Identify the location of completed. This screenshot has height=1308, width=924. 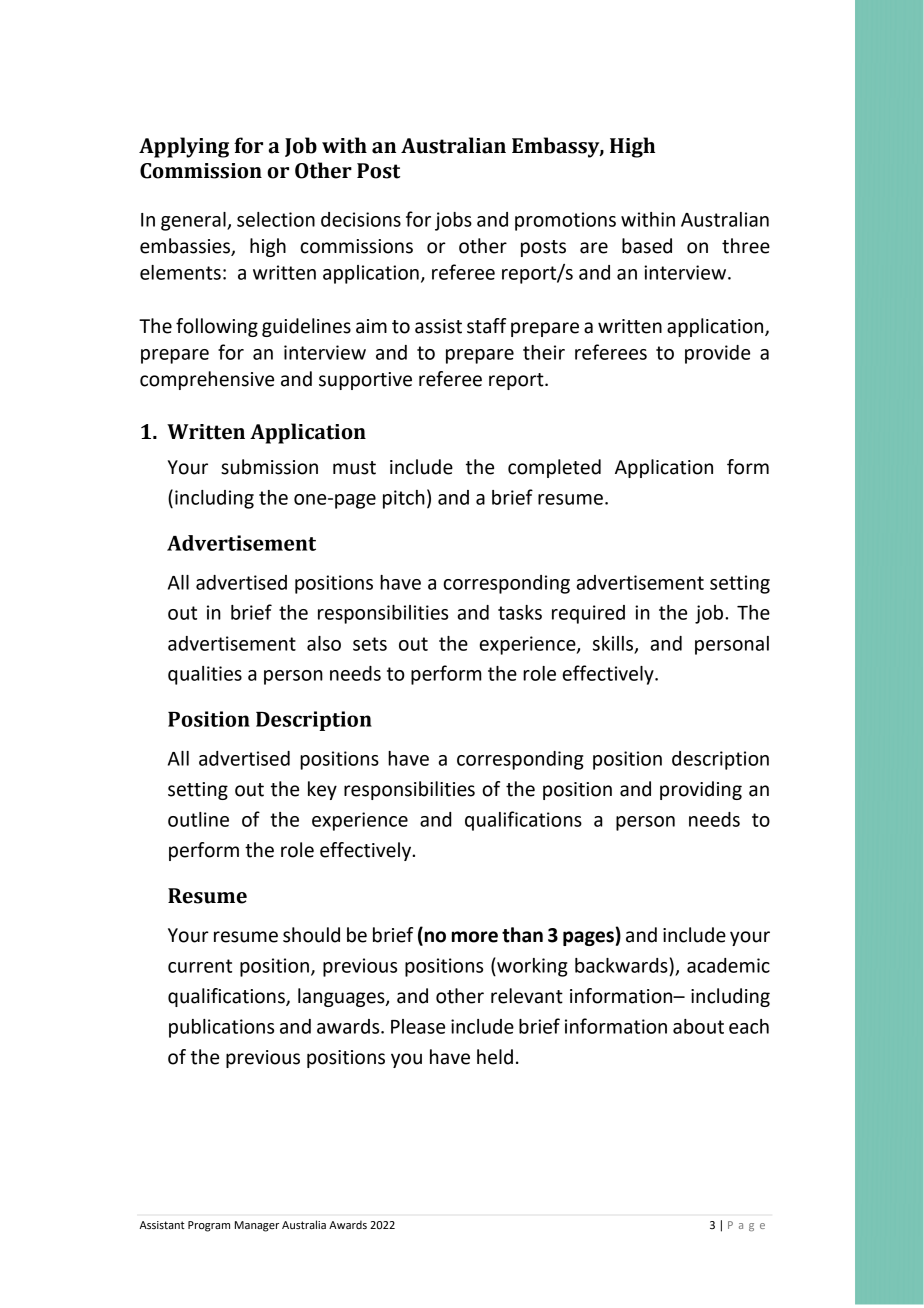
(554, 468).
